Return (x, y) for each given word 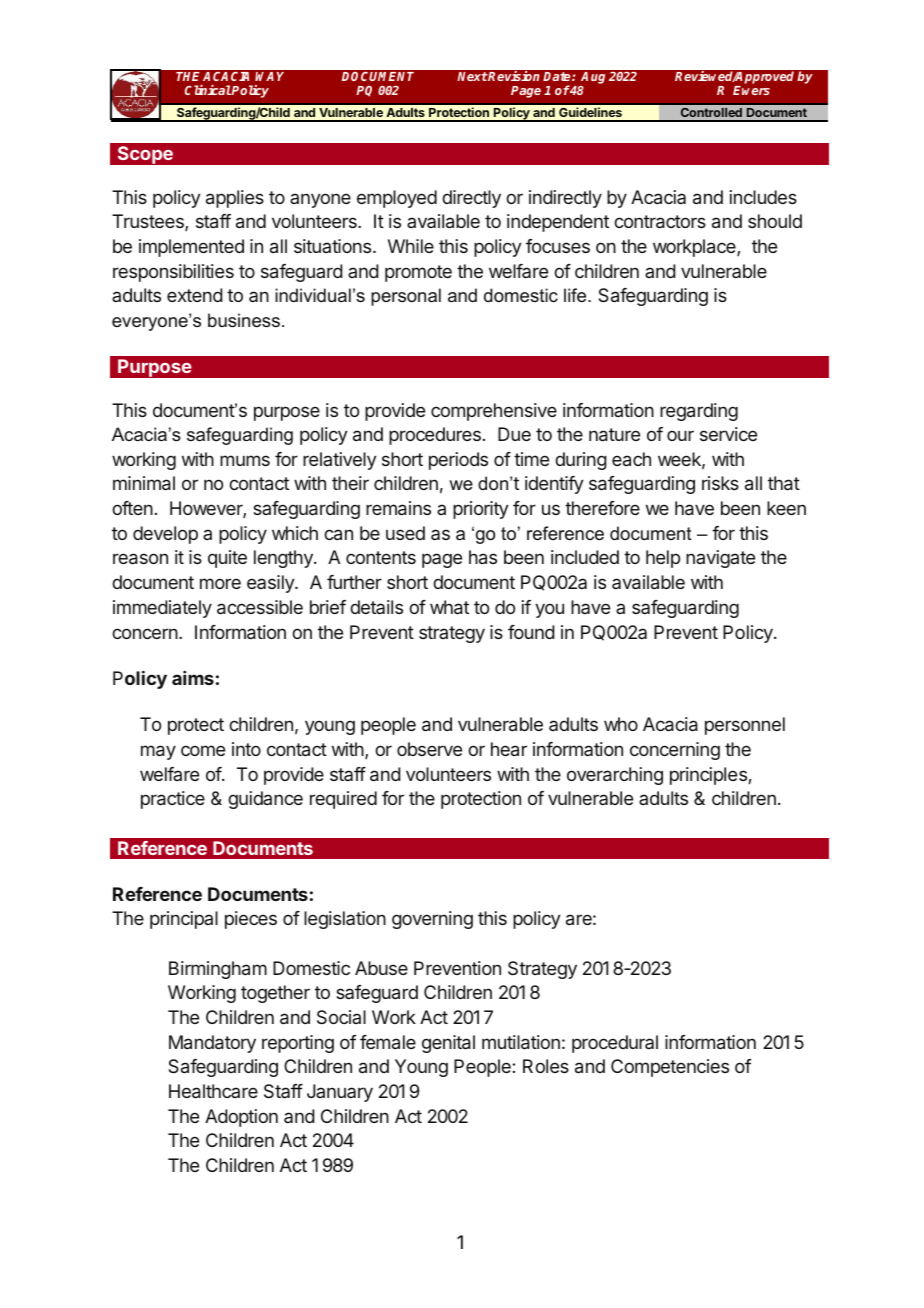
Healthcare (213, 1091)
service (728, 434)
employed (397, 199)
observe (429, 749)
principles (709, 776)
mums (245, 460)
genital (448, 1044)
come (203, 750)
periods (458, 461)
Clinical (208, 90)
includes (763, 197)
